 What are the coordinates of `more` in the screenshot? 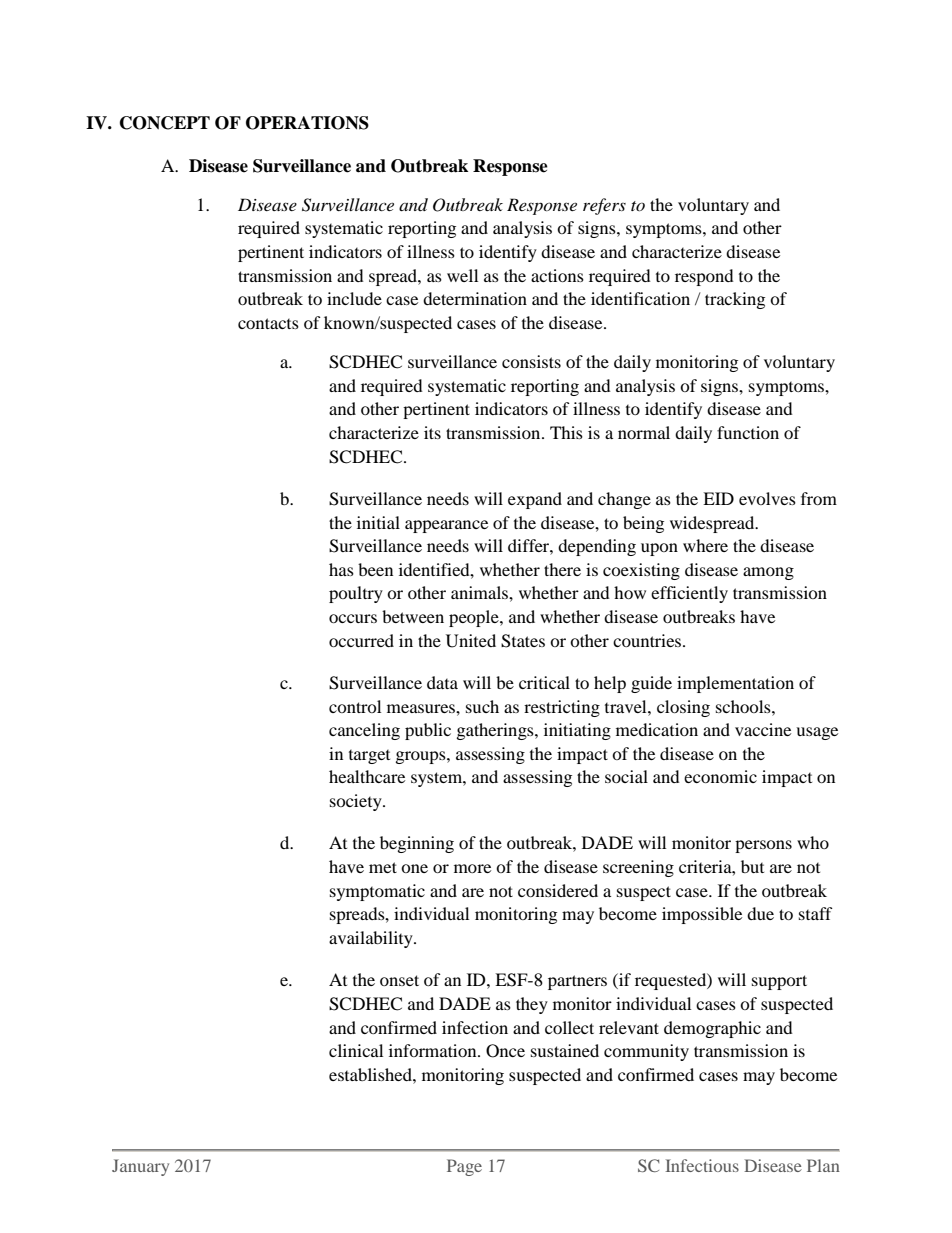 It's located at (472, 868).
